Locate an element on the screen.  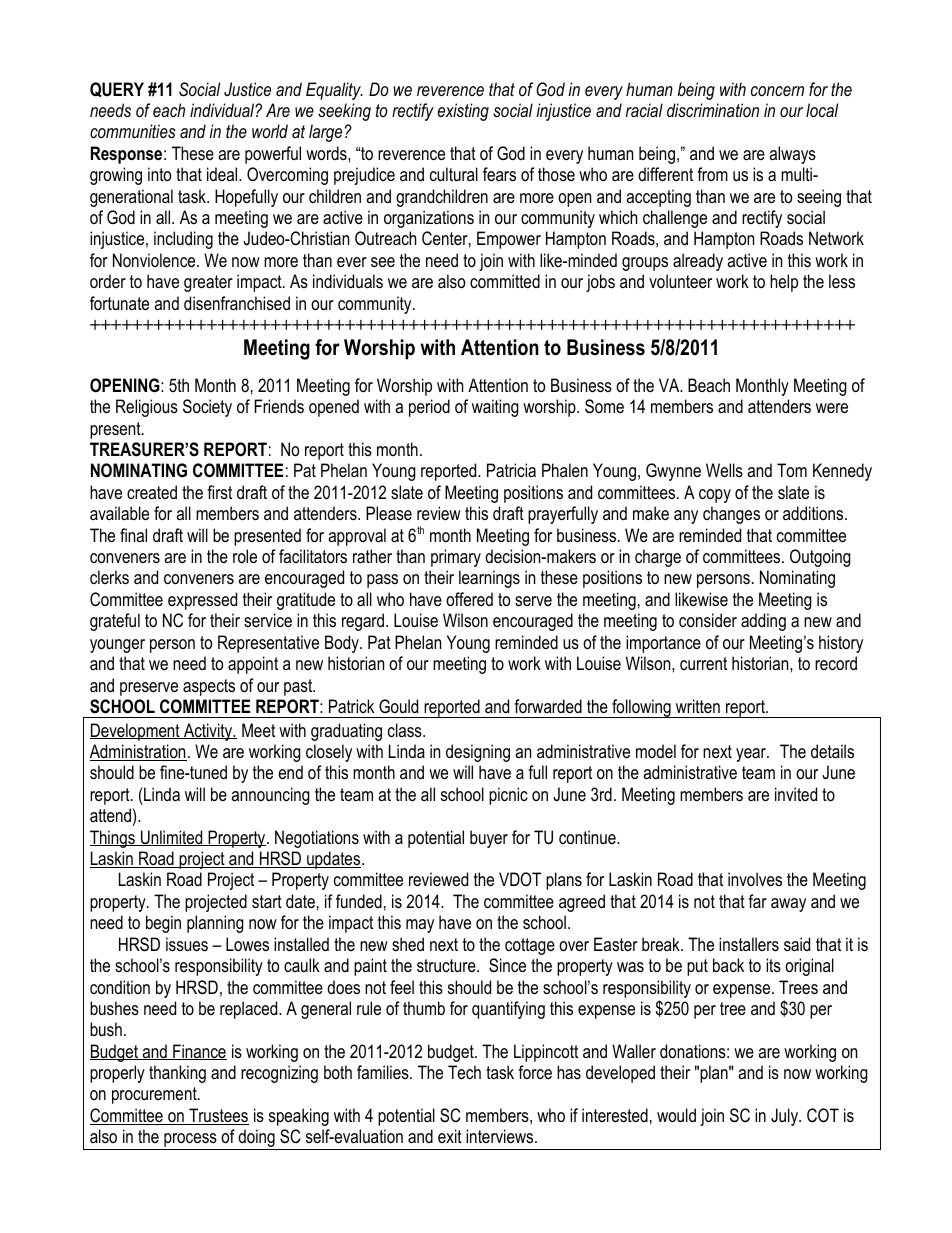
Society is located at coordinates (207, 408).
